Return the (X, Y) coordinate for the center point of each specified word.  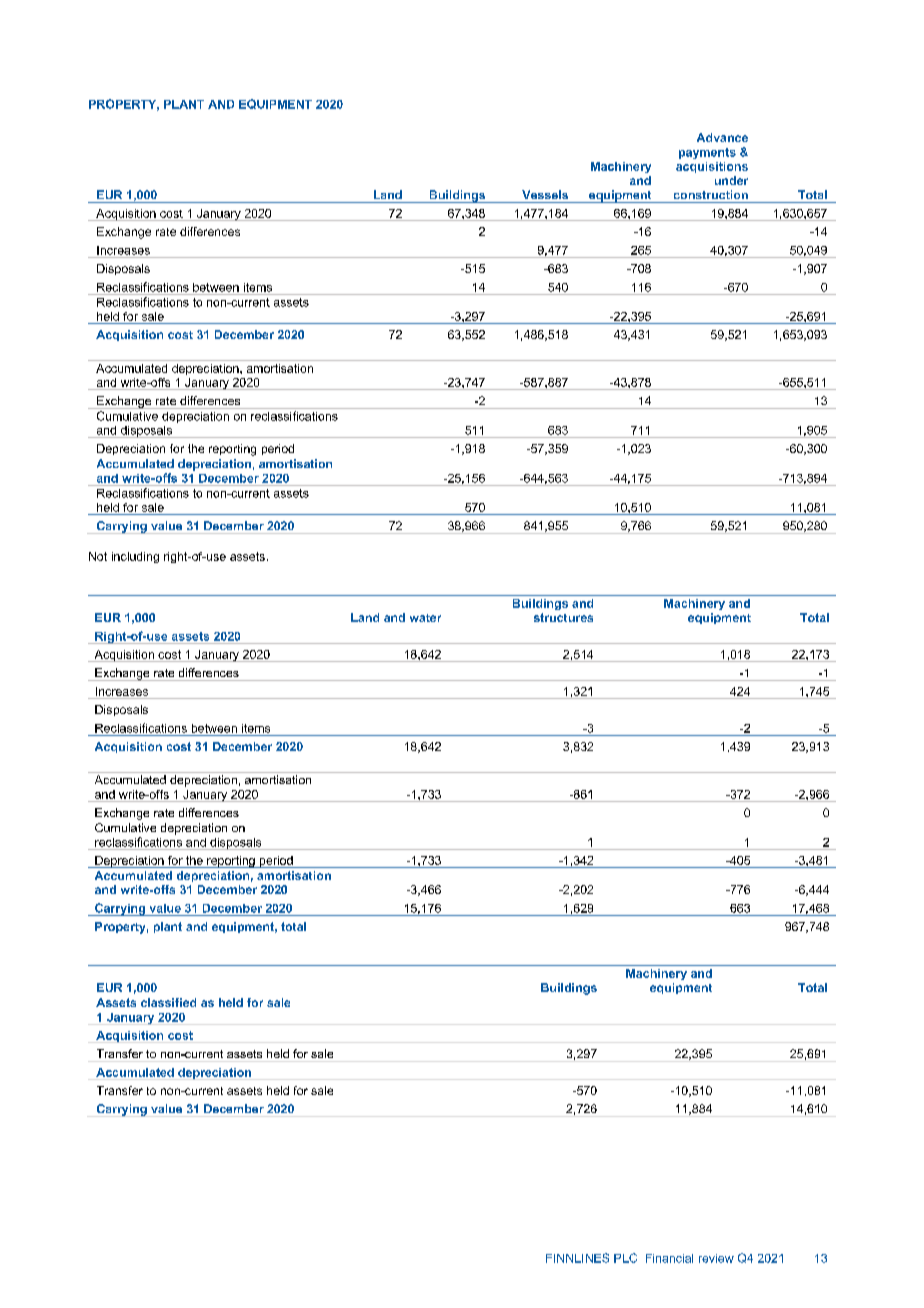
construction (711, 194)
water (425, 618)
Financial (669, 1258)
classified (168, 1002)
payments (707, 153)
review (716, 1258)
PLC (625, 1258)
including (135, 557)
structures (563, 617)
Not (98, 556)
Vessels (545, 194)
